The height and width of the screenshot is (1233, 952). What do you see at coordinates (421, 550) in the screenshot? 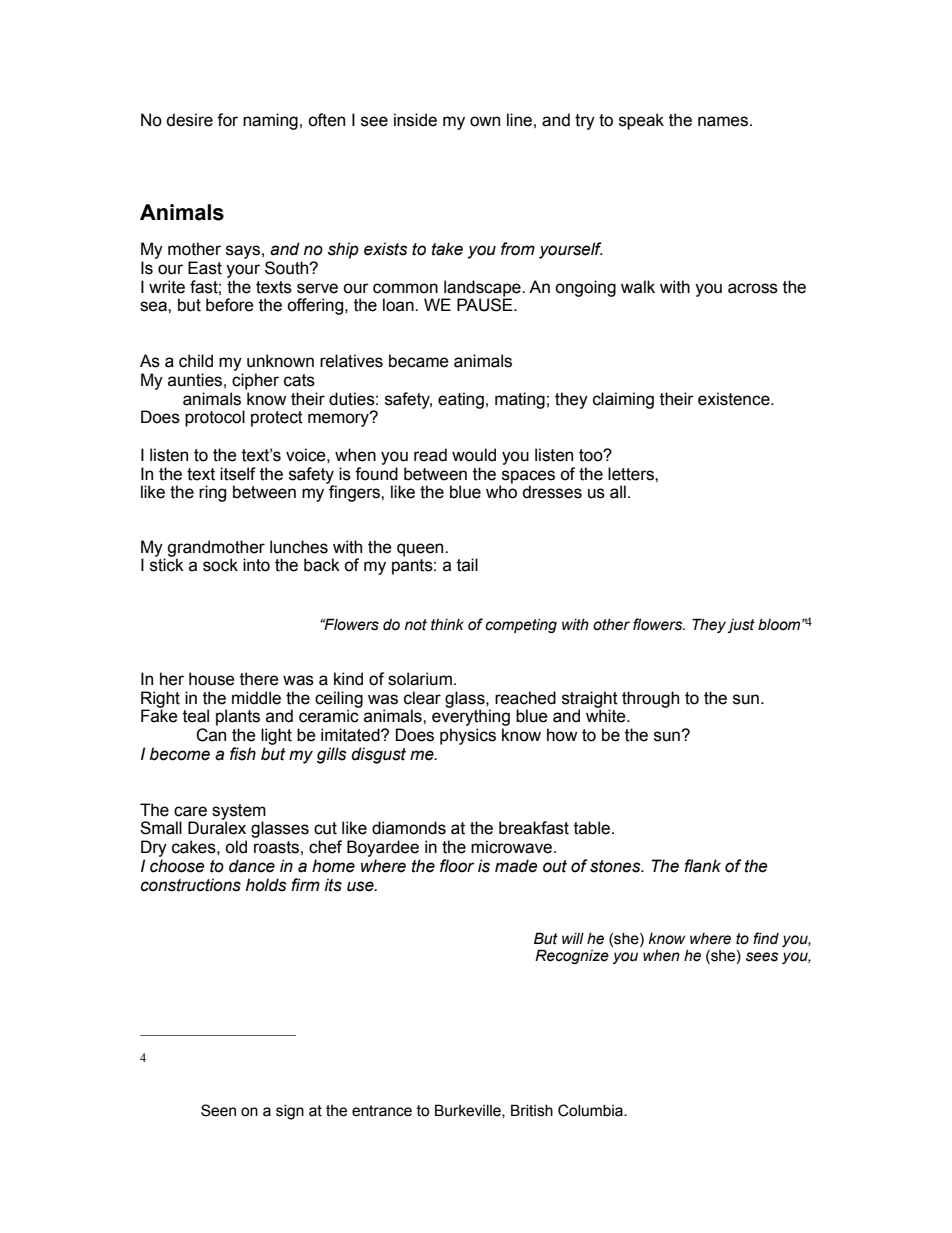
I see `queen` at bounding box center [421, 550].
